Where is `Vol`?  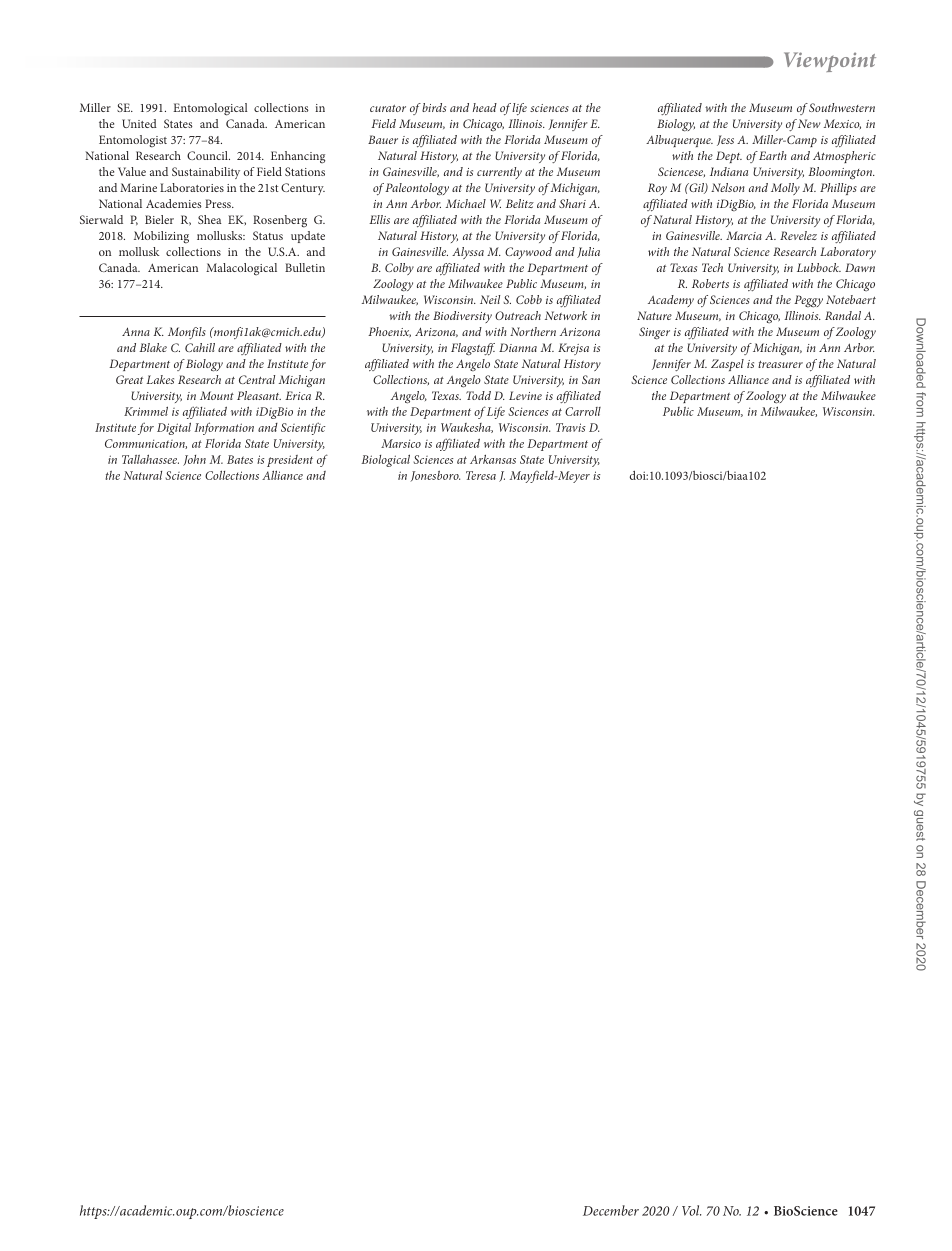
Vol is located at coordinates (691, 1210).
